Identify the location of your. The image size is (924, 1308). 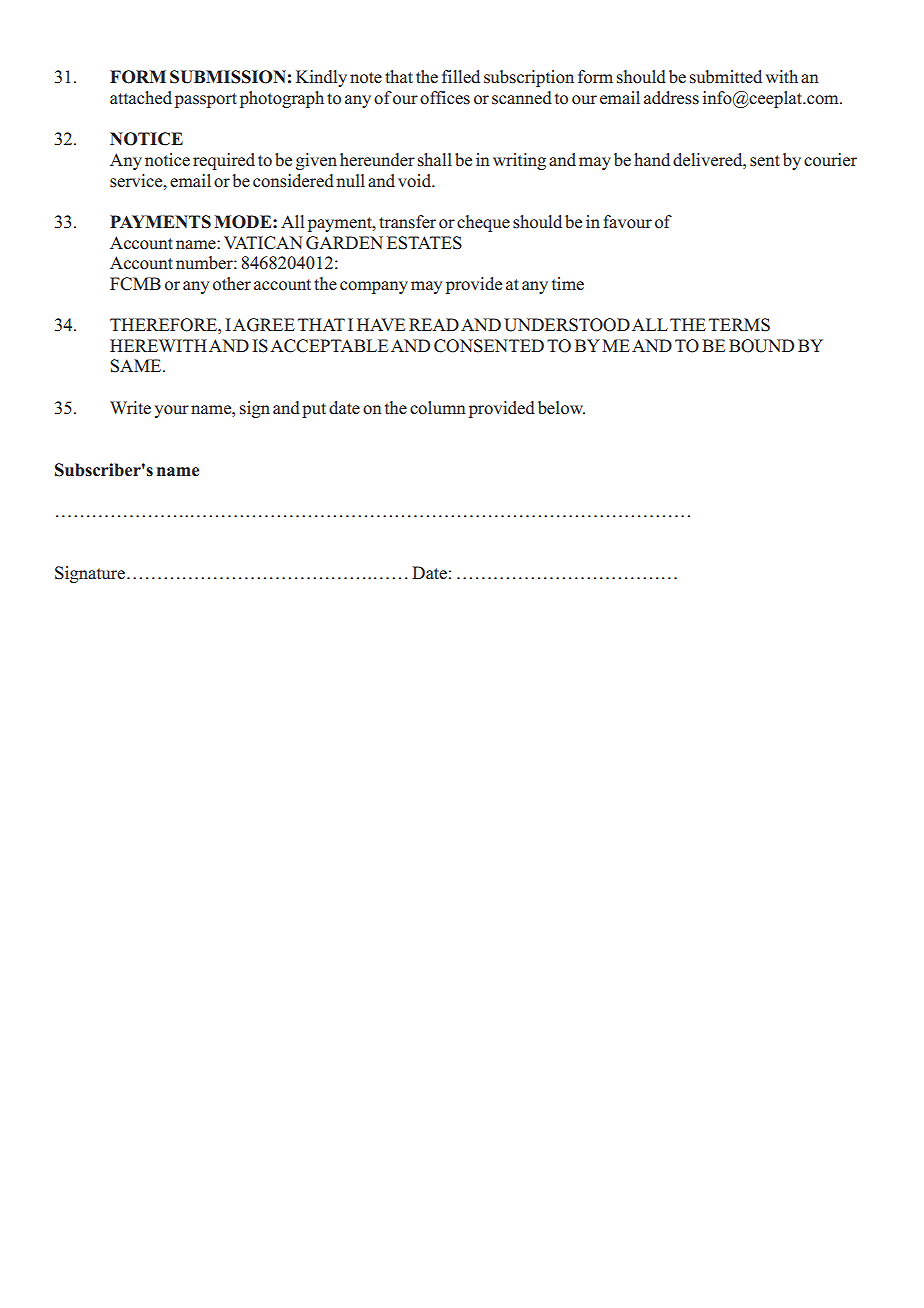
(172, 411).
